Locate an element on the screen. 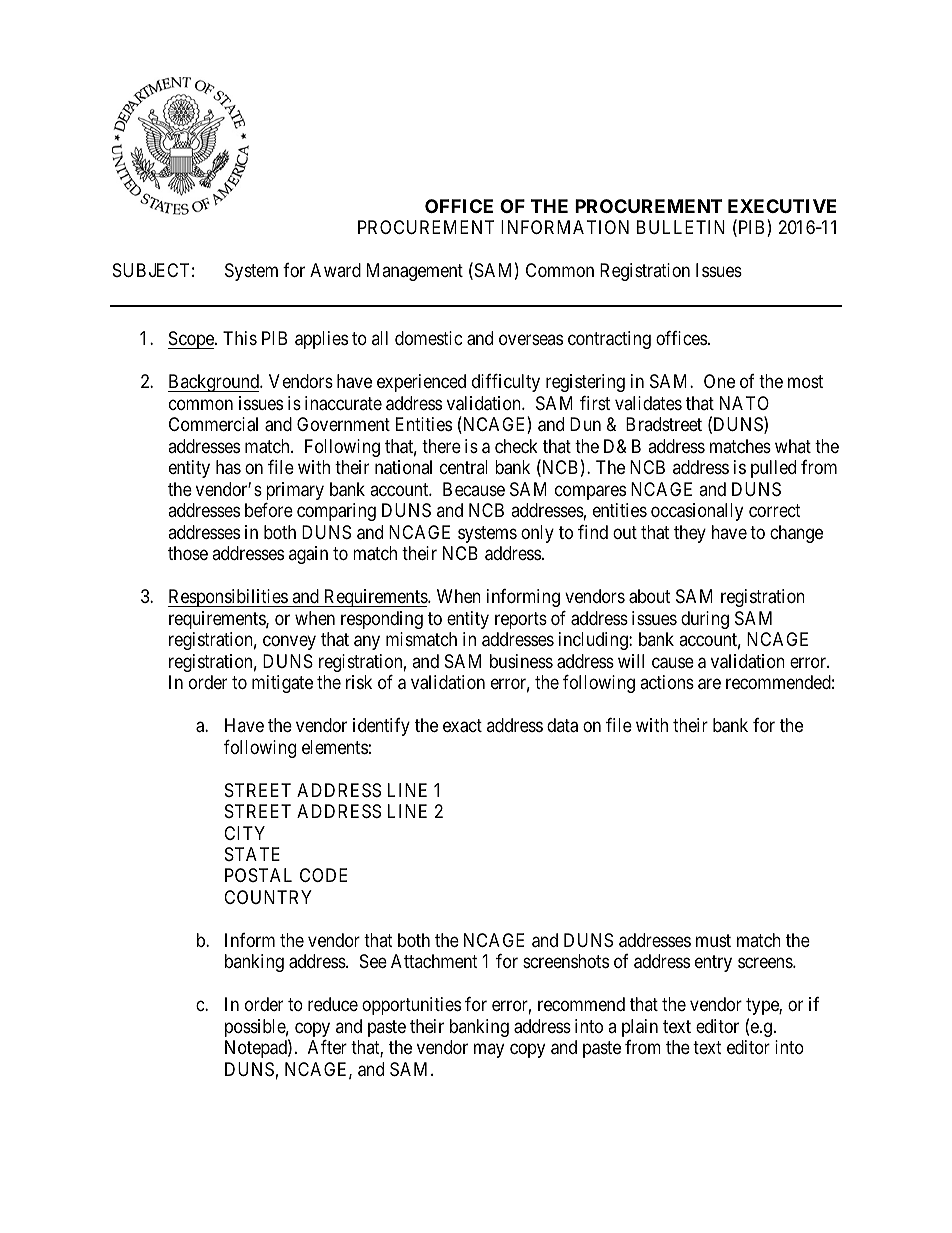 The image size is (952, 1233). central is located at coordinates (464, 467).
